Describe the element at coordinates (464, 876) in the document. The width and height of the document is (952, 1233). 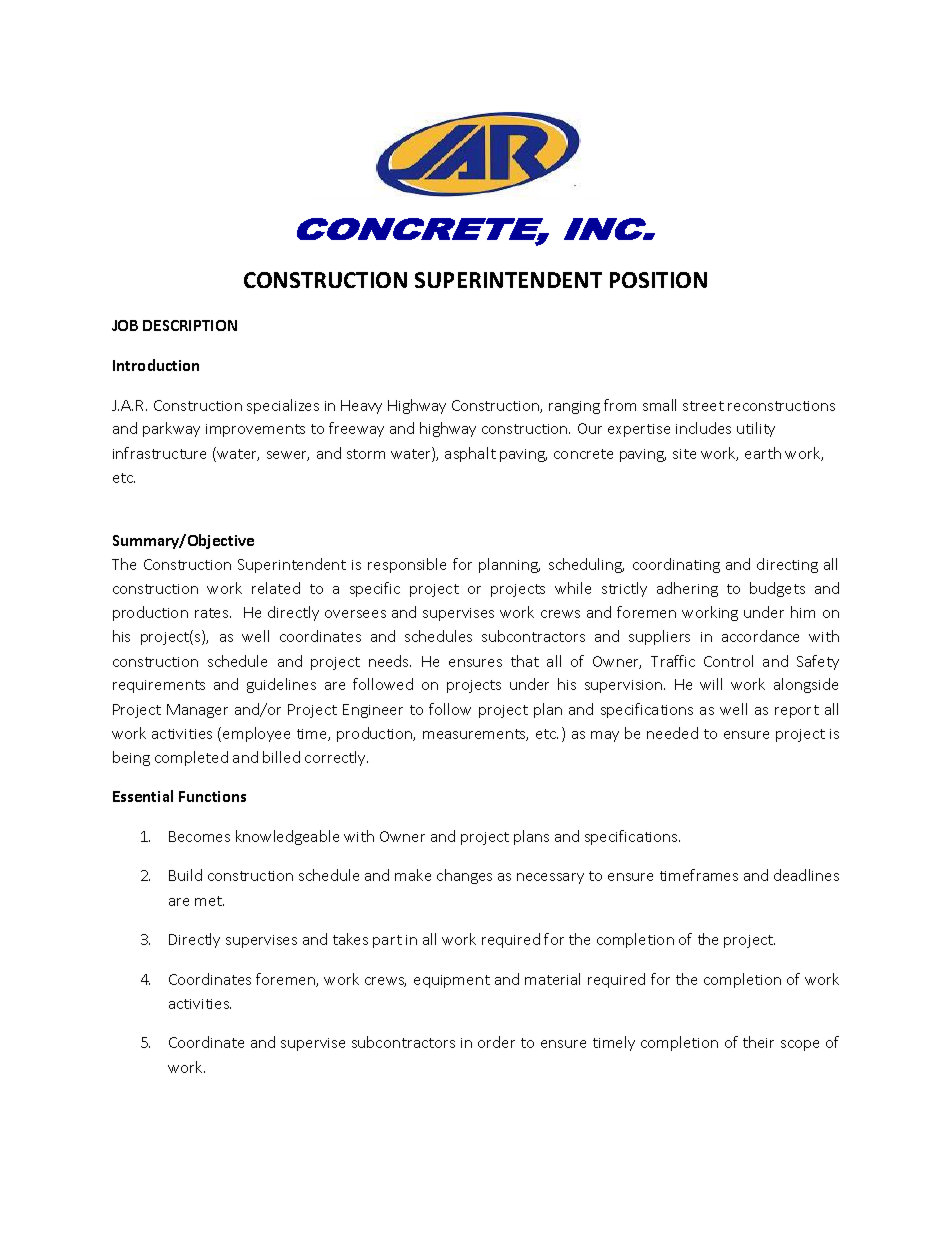
I see `changes` at that location.
